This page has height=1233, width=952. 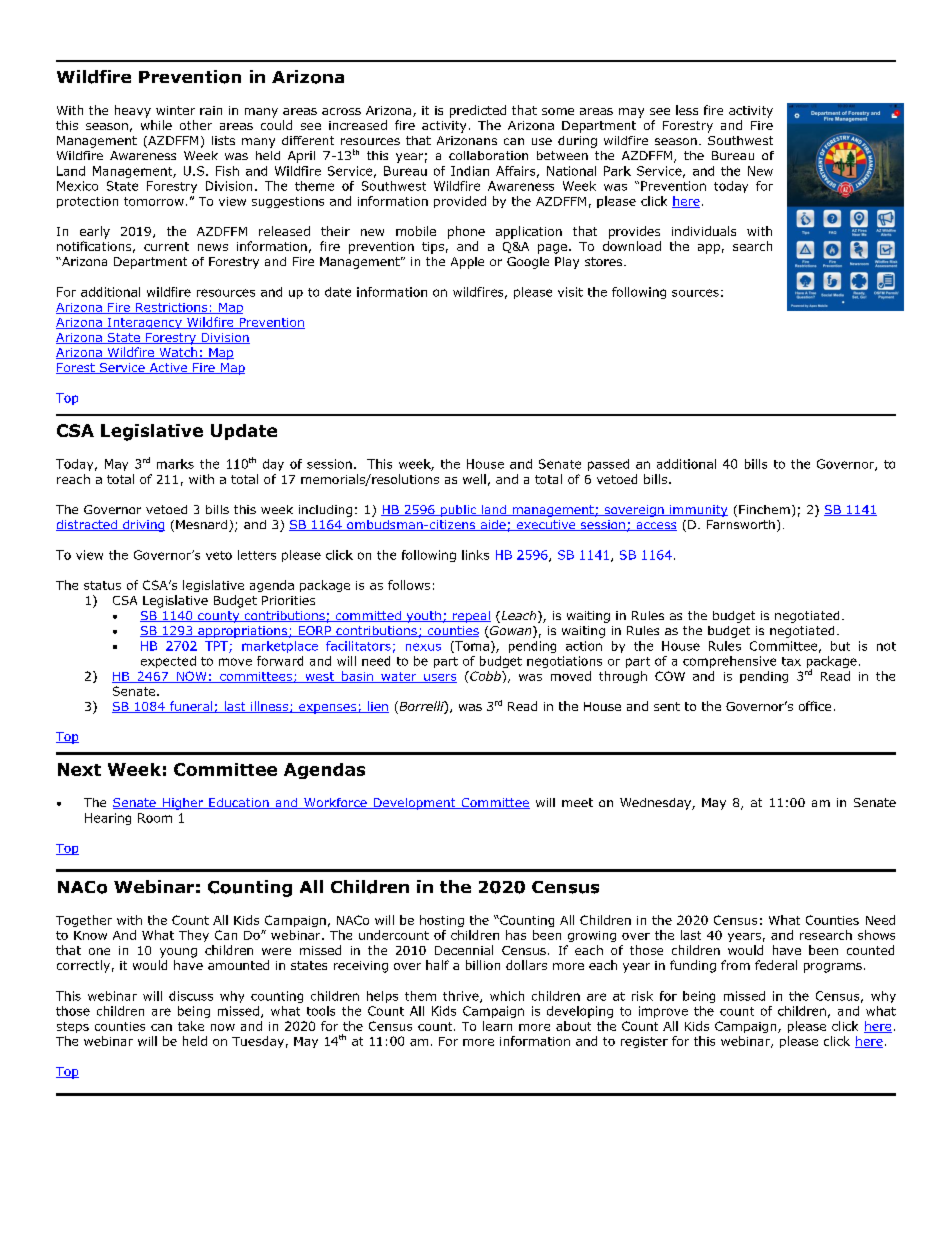 What do you see at coordinates (687, 110) in the page?
I see `less` at bounding box center [687, 110].
